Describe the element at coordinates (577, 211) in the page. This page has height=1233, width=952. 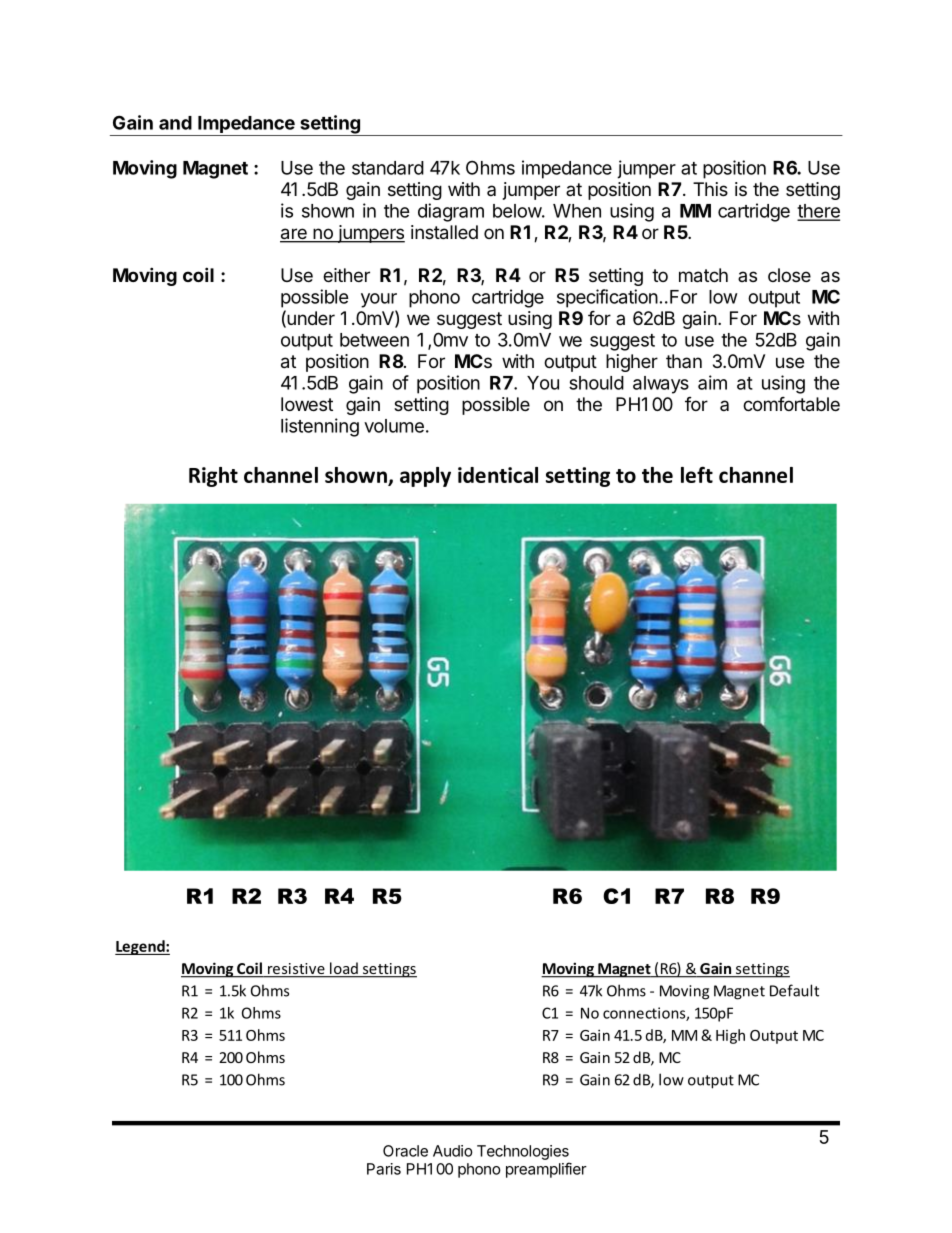
I see `When` at that location.
